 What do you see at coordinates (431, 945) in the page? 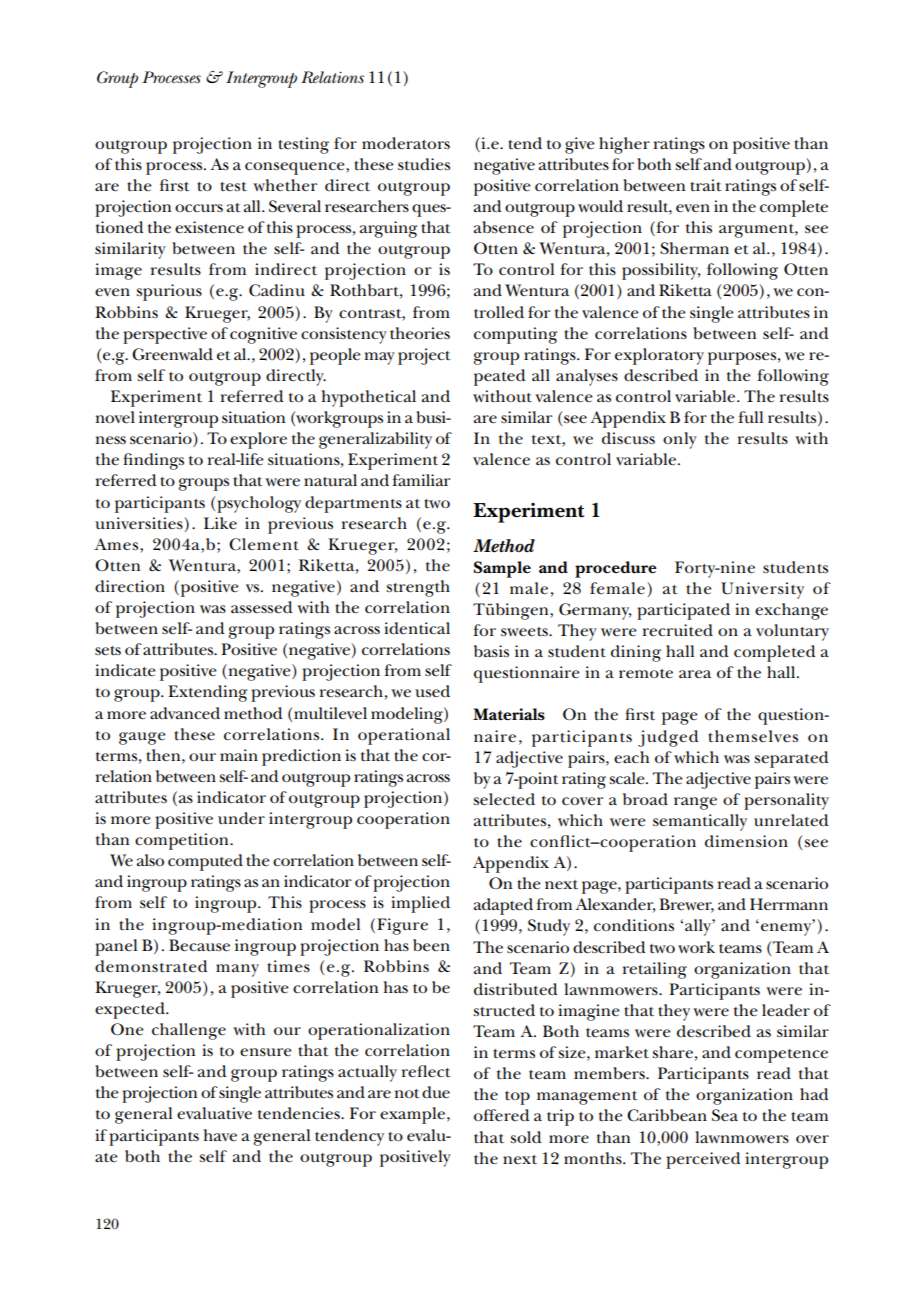
I see `been` at bounding box center [431, 945].
